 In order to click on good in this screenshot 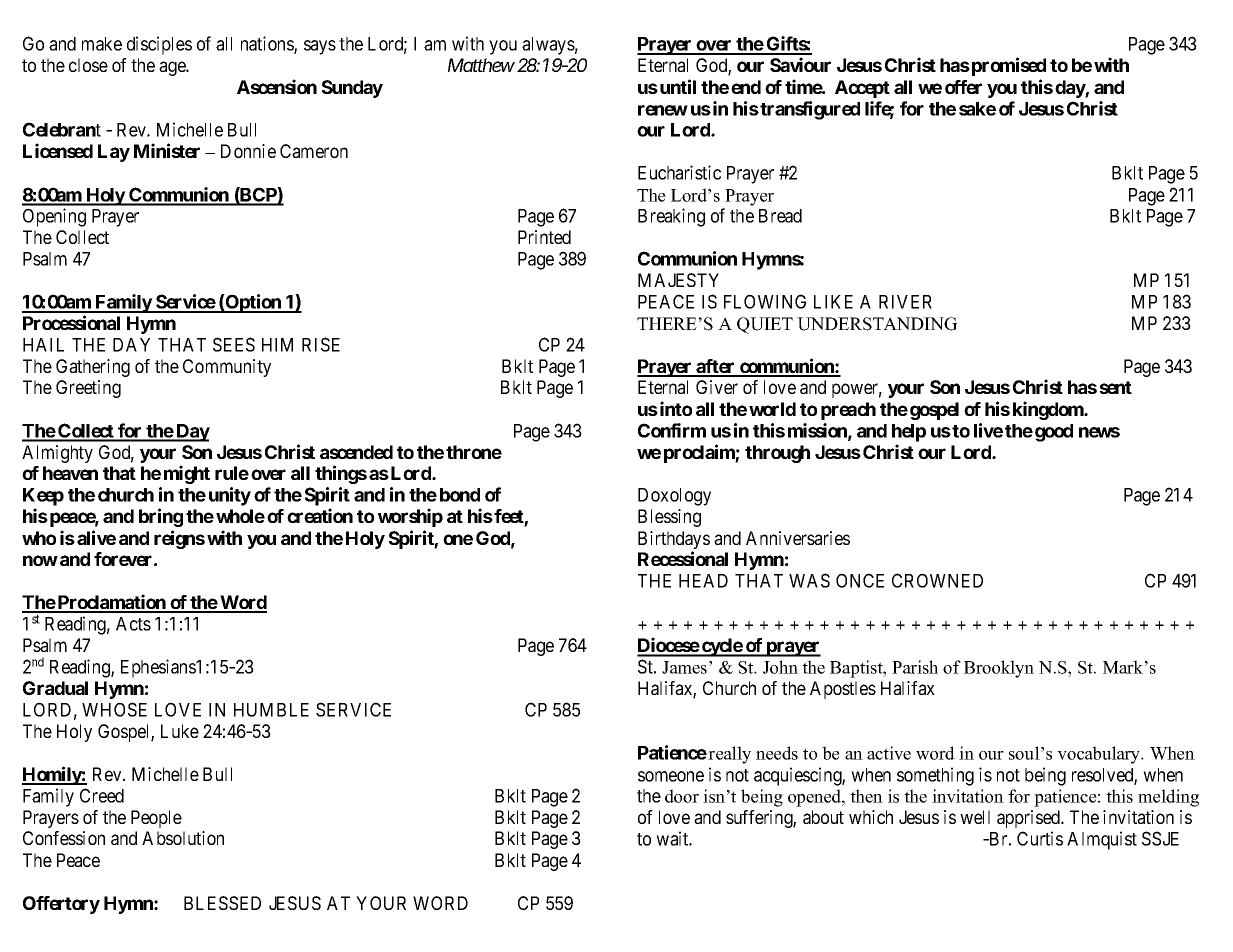, I will do `click(1054, 433)`.
